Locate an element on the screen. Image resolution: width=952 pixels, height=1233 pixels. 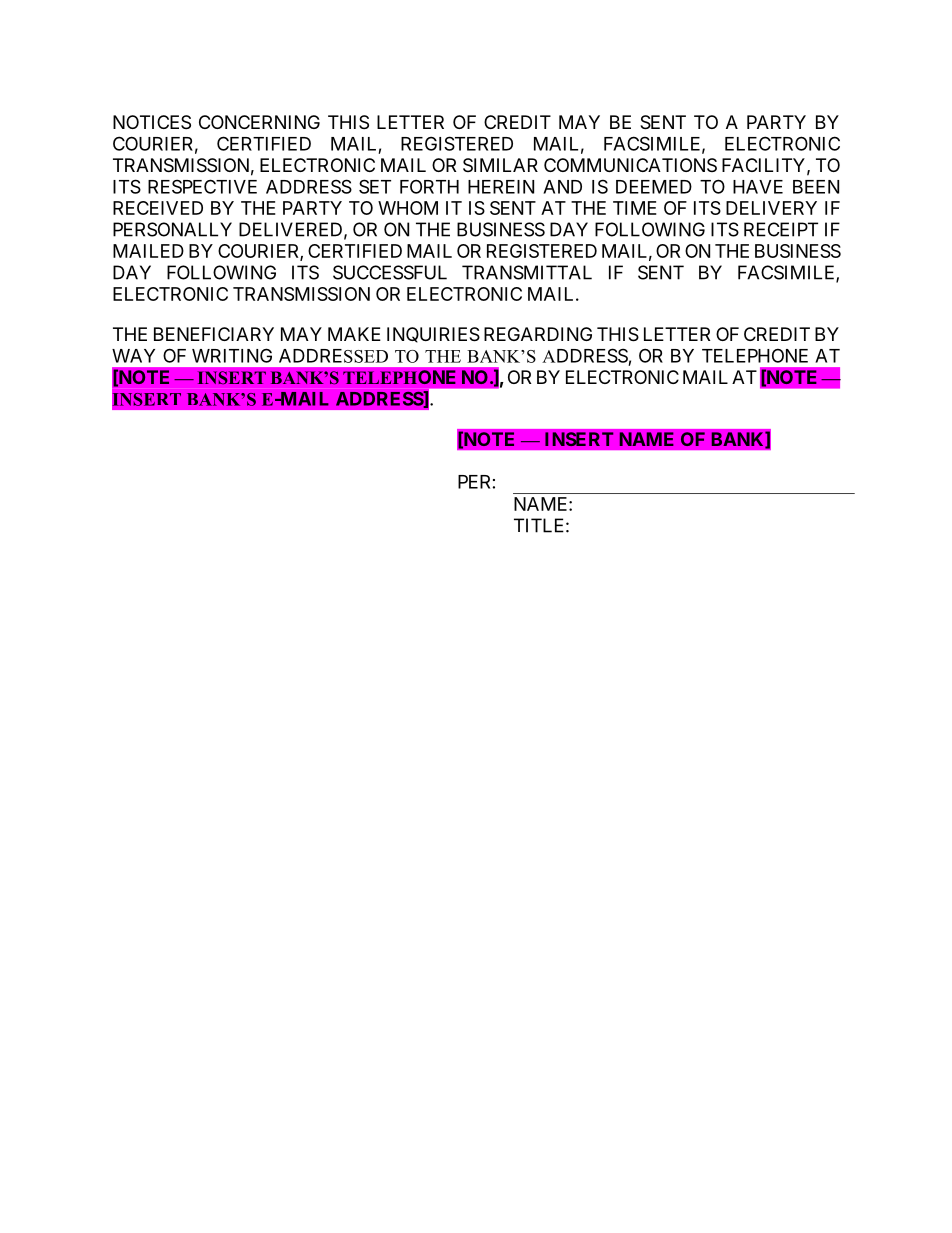
RECEIVED is located at coordinates (158, 208).
